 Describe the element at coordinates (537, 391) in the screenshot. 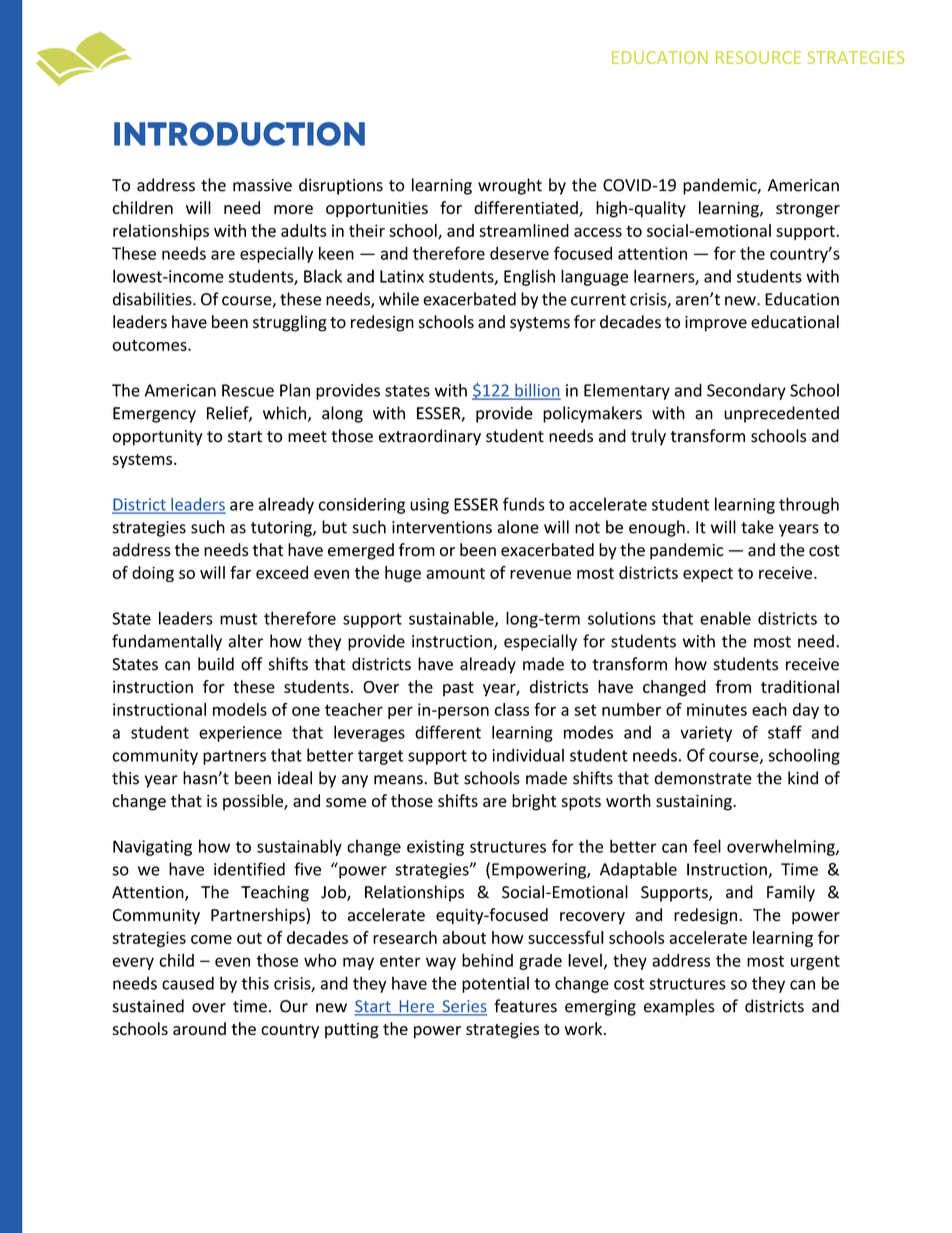

I see `billion` at that location.
